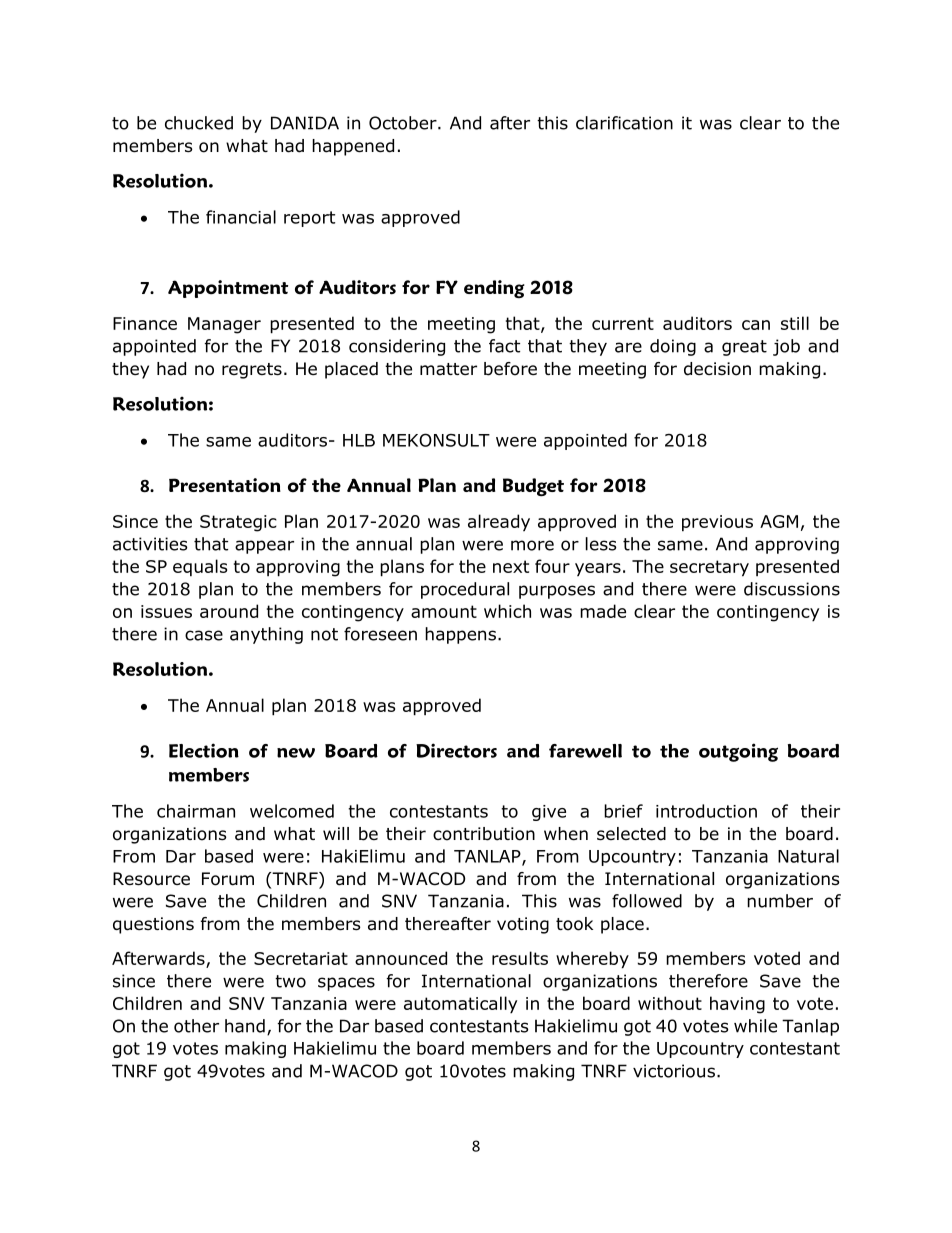 This screenshot has width=952, height=1233. Describe the element at coordinates (456, 750) in the screenshot. I see `Directors` at that location.
